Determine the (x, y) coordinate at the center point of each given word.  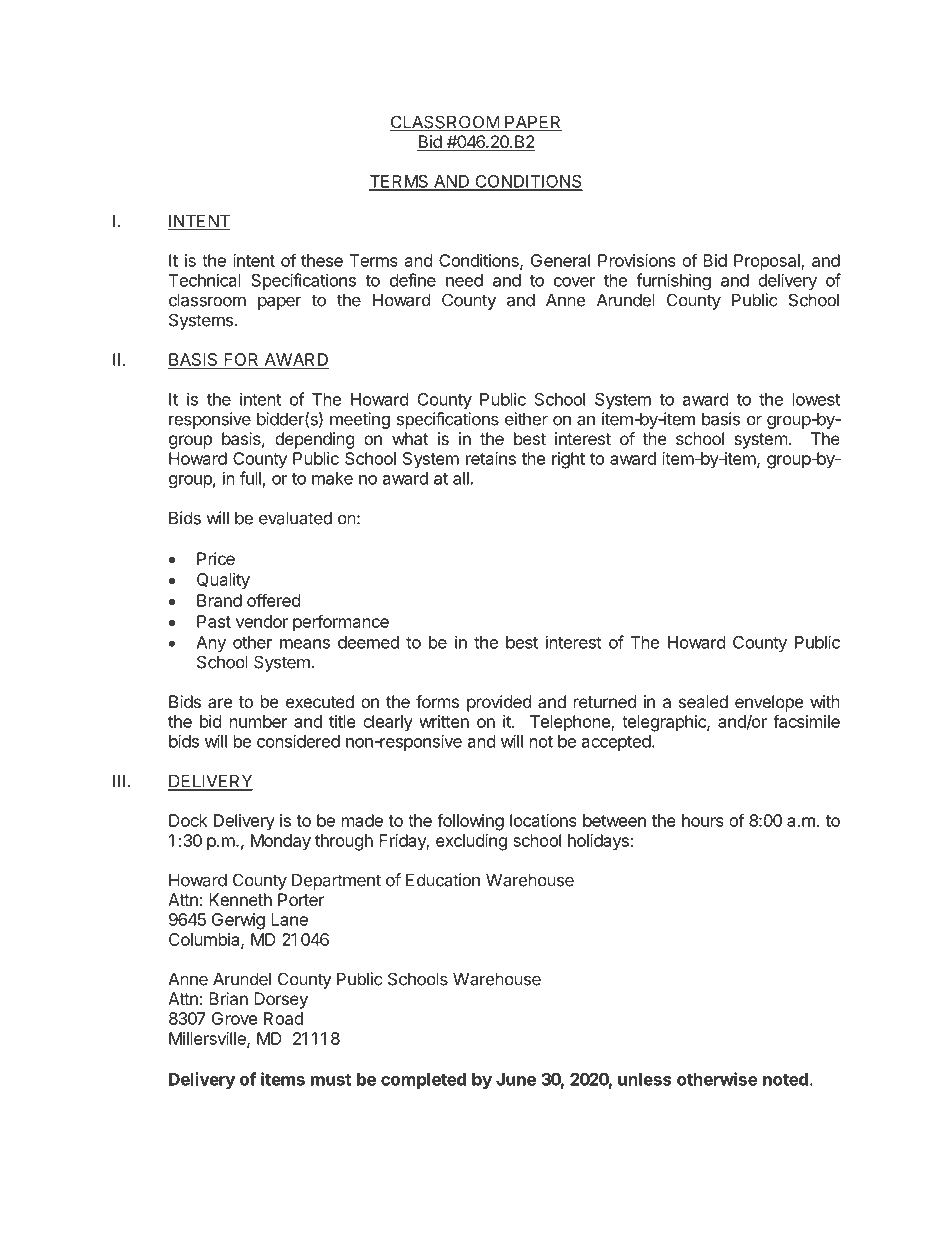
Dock (188, 820)
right (568, 460)
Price (216, 558)
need (464, 280)
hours (703, 820)
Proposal (768, 262)
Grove (234, 1018)
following (470, 822)
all (461, 478)
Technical (205, 280)
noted (785, 1079)
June (516, 1079)
